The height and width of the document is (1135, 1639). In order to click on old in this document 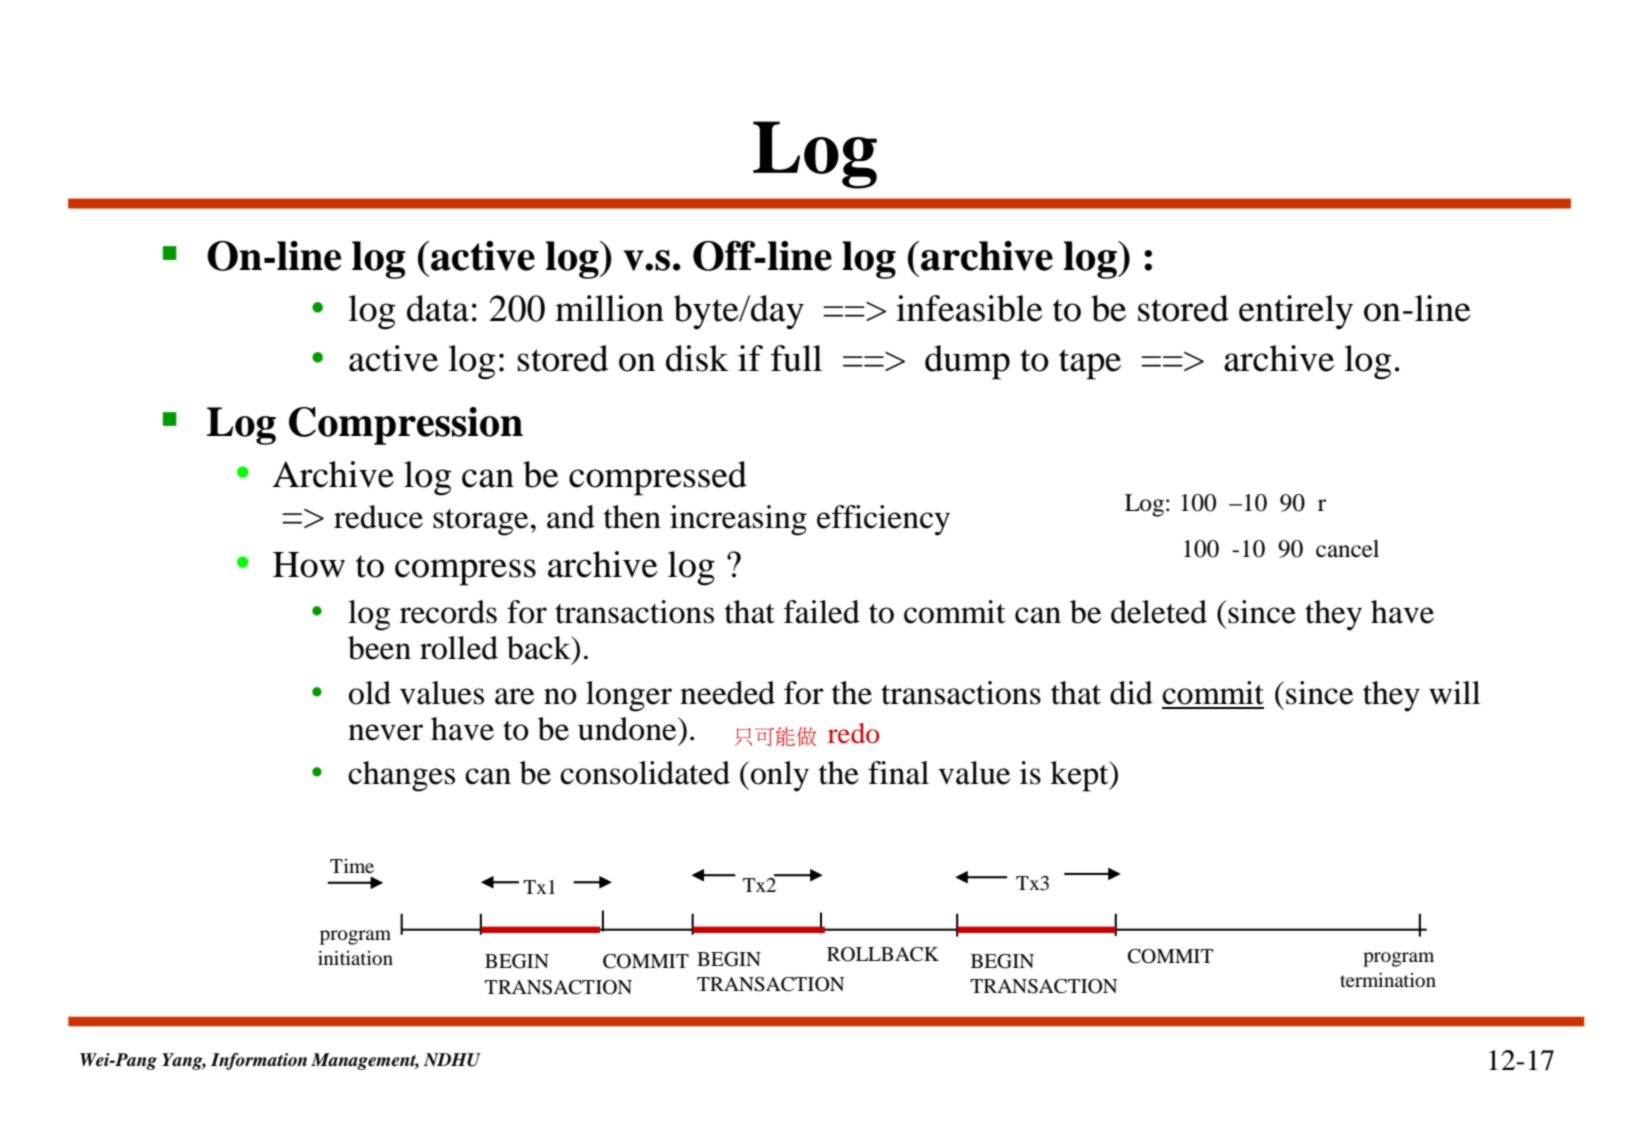, I will do `click(370, 693)`.
